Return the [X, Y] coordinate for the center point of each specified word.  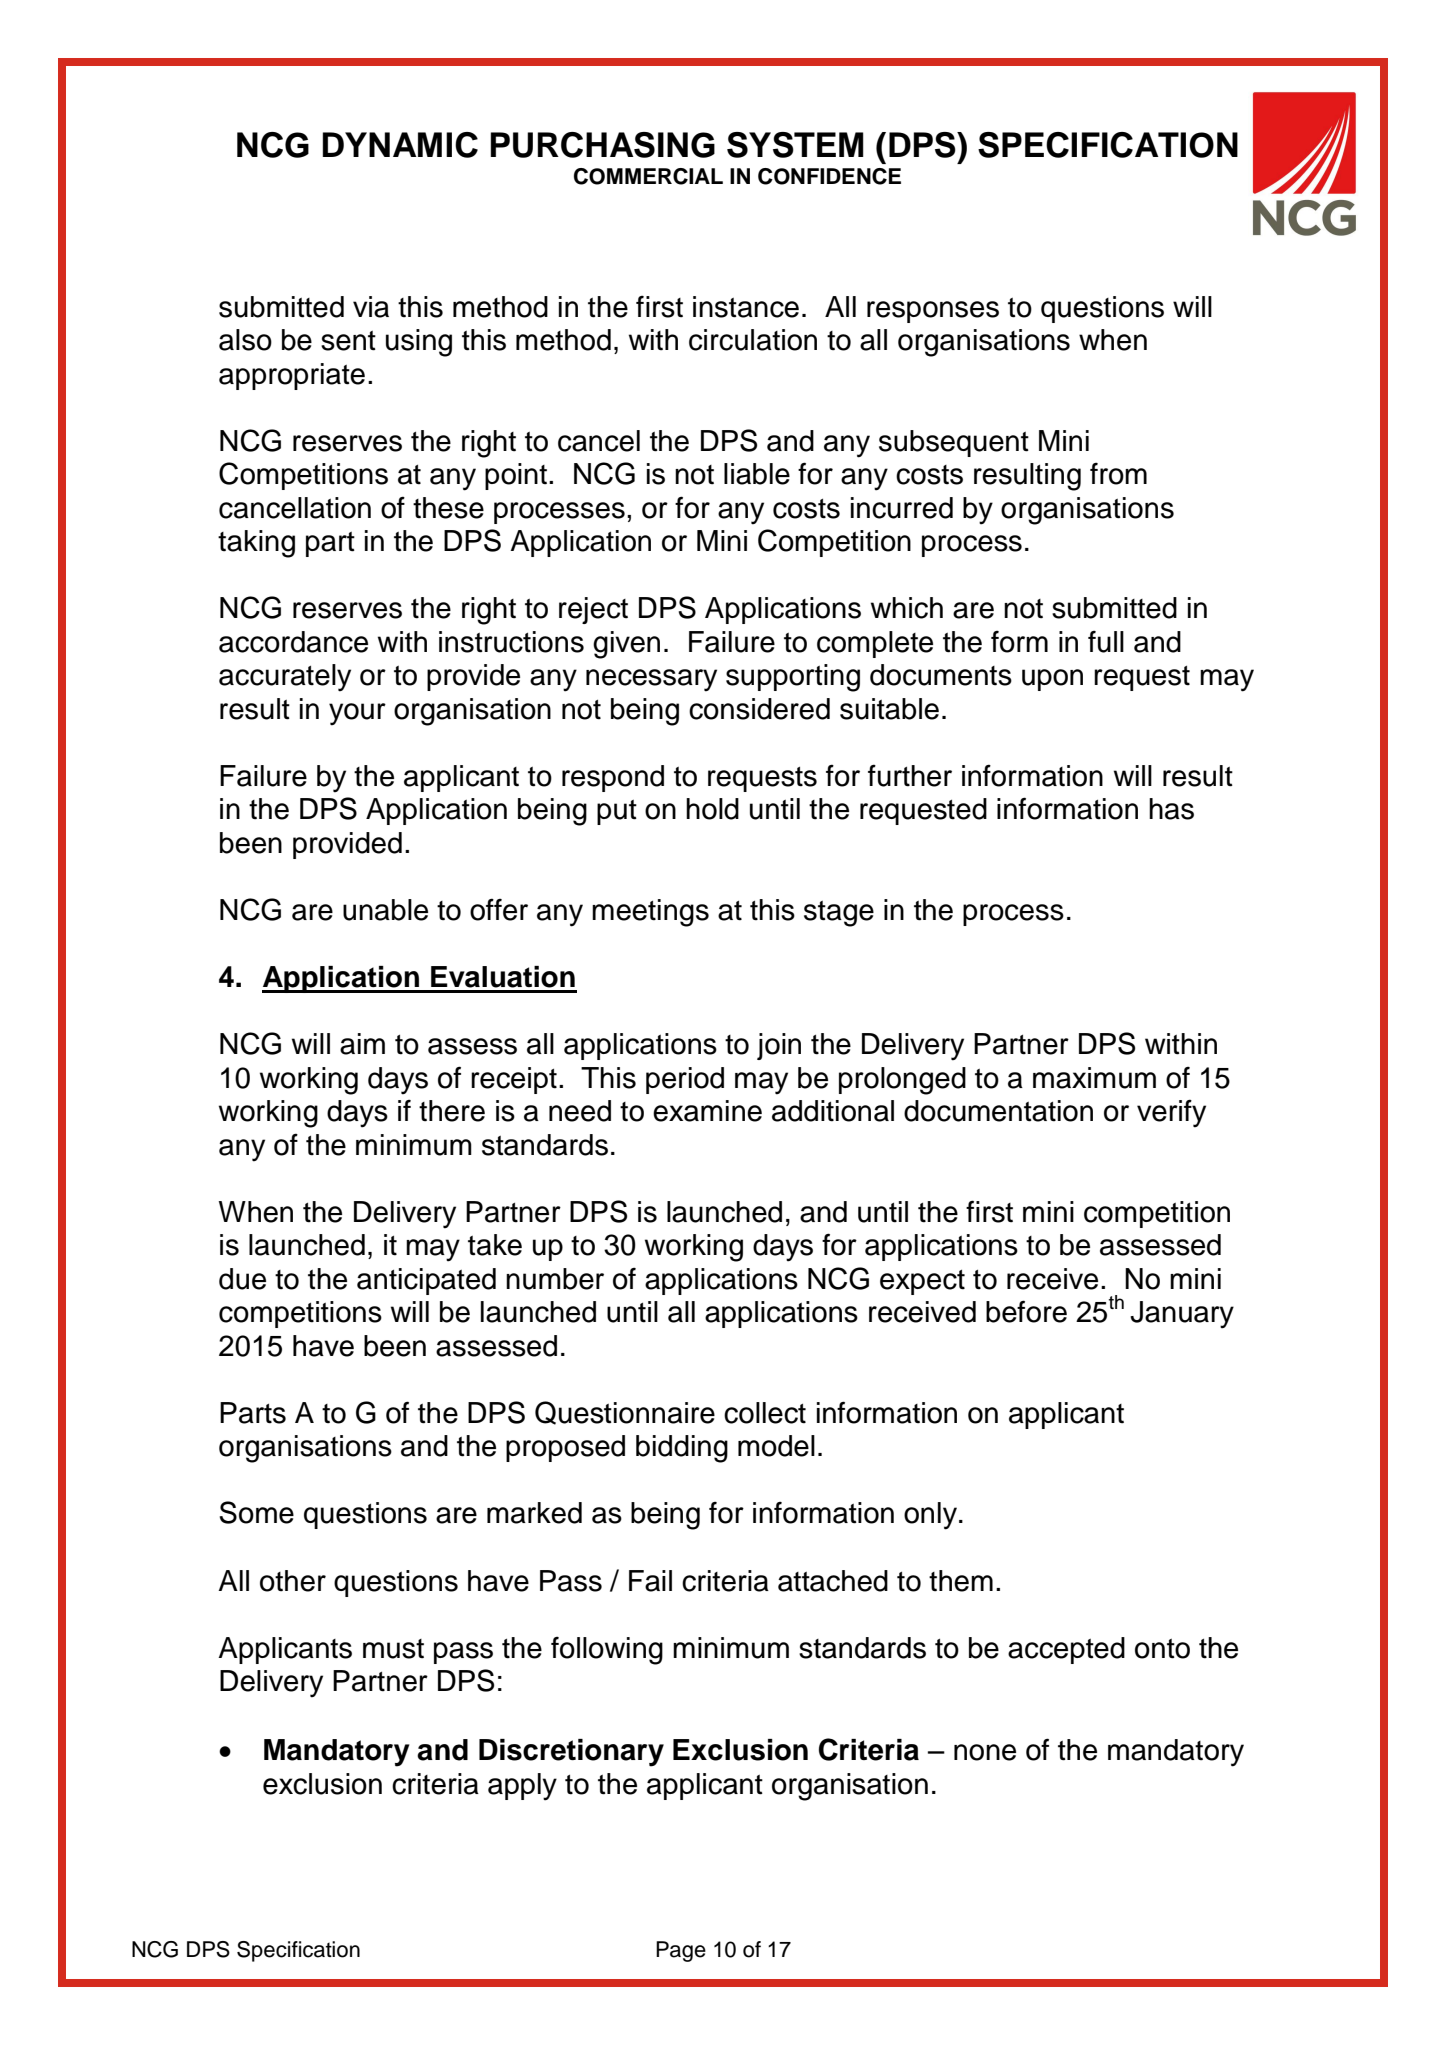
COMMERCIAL [648, 176]
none [985, 1752]
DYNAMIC [400, 145]
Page [681, 1951]
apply [522, 1787]
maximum [1094, 1078]
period [685, 1080]
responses [933, 312]
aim [362, 1044]
